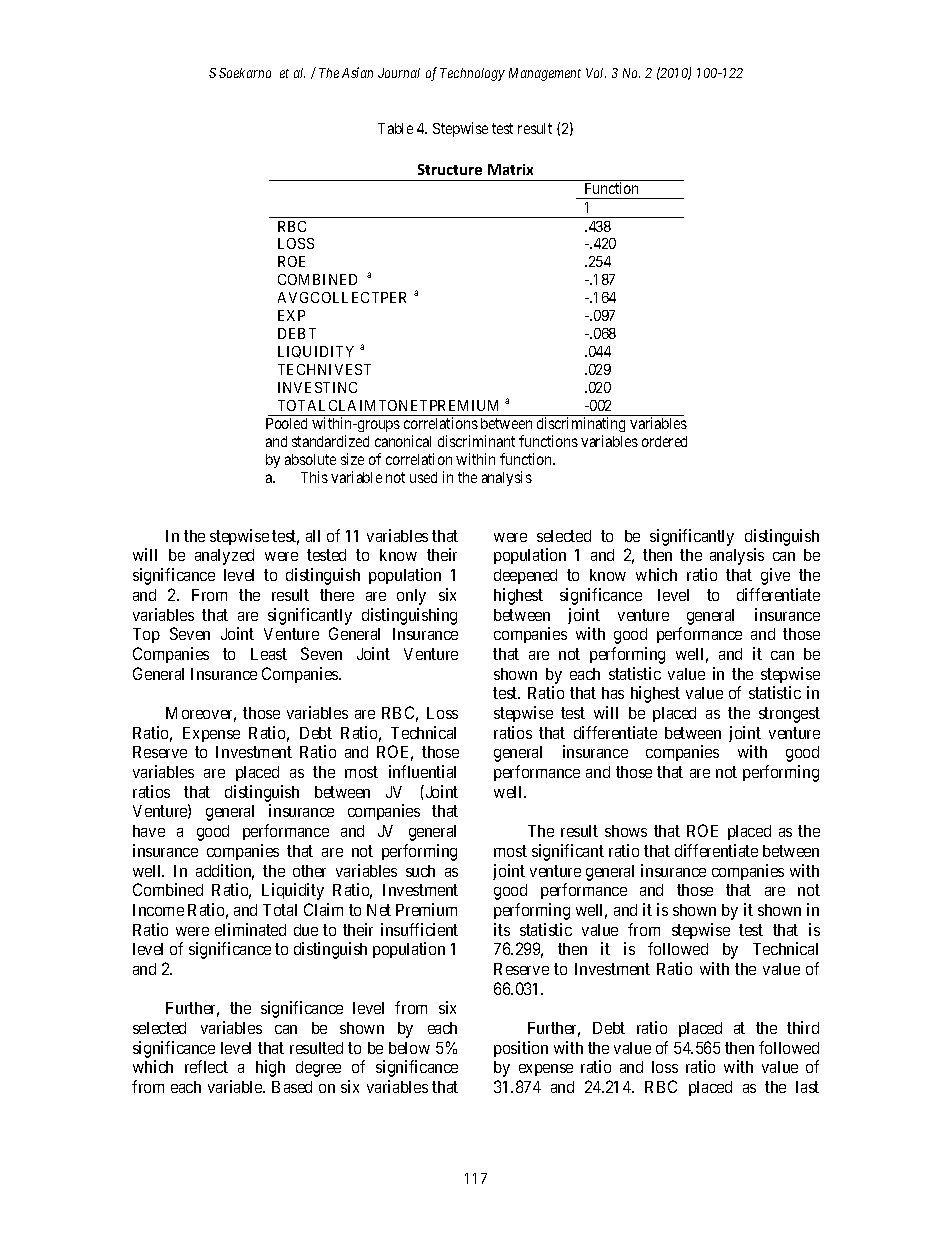 Image resolution: width=952 pixels, height=1233 pixels. I want to click on Technology, so click(472, 74).
